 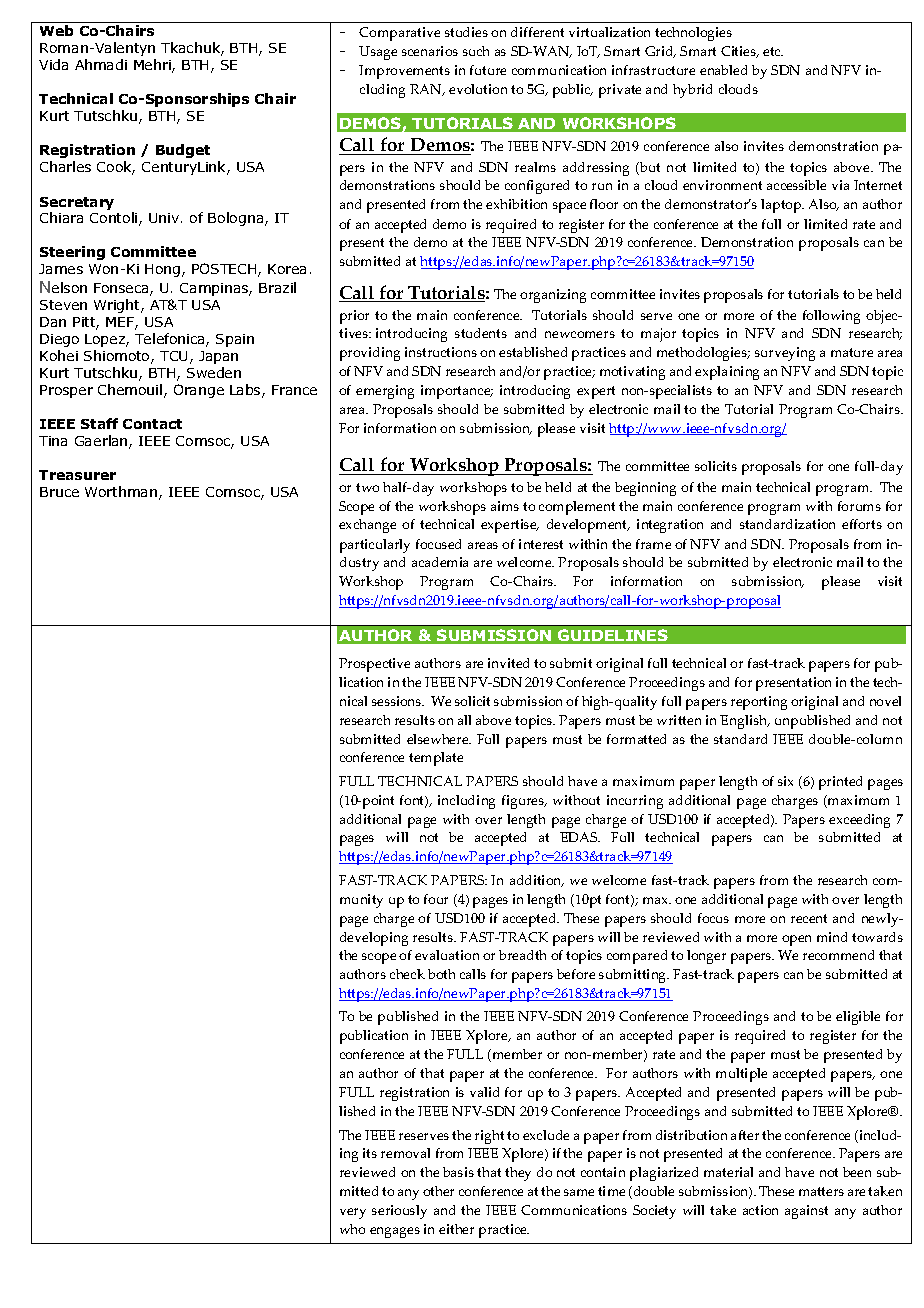 I want to click on other, so click(x=438, y=1191).
